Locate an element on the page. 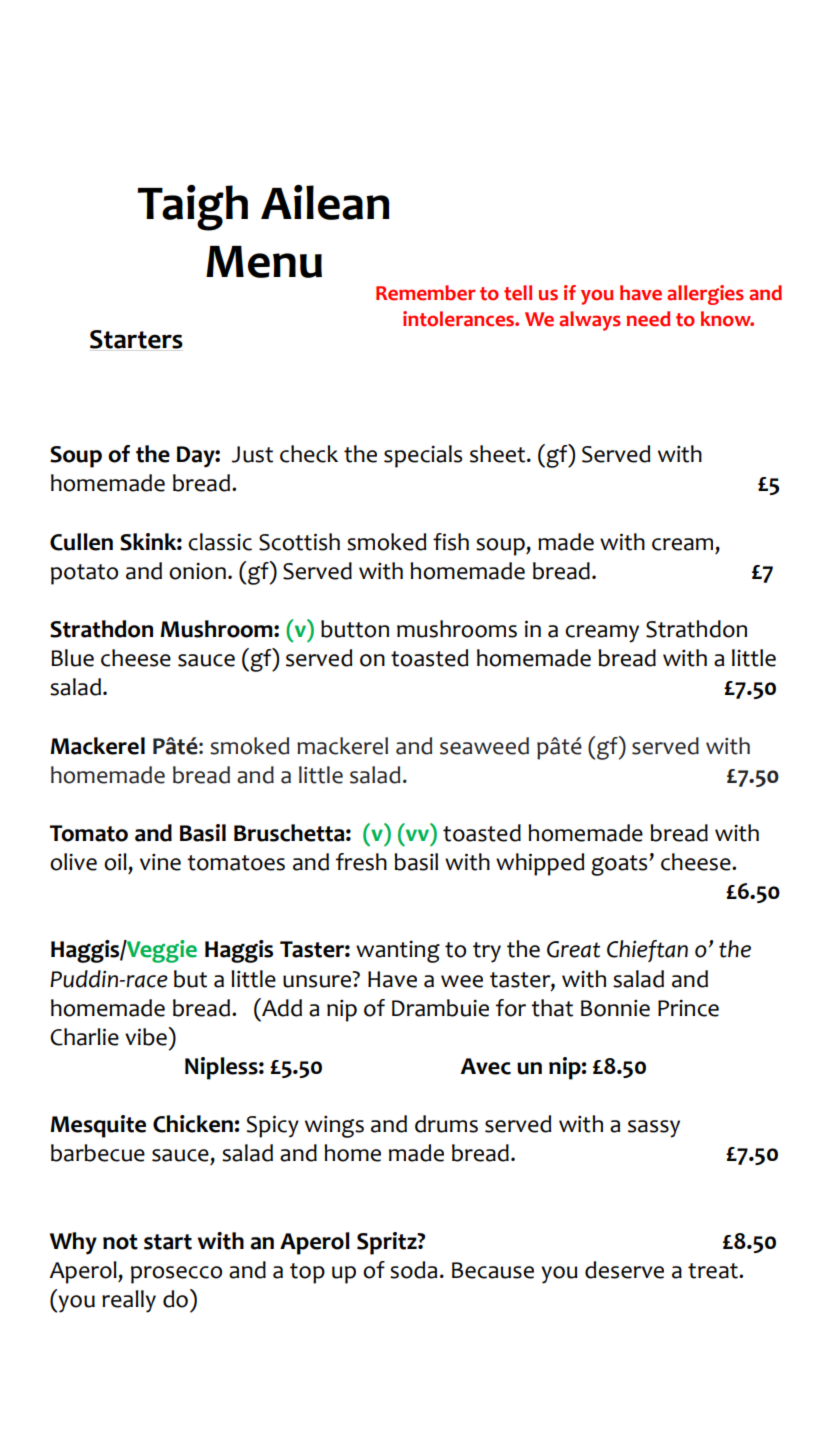  potato is located at coordinates (84, 574).
